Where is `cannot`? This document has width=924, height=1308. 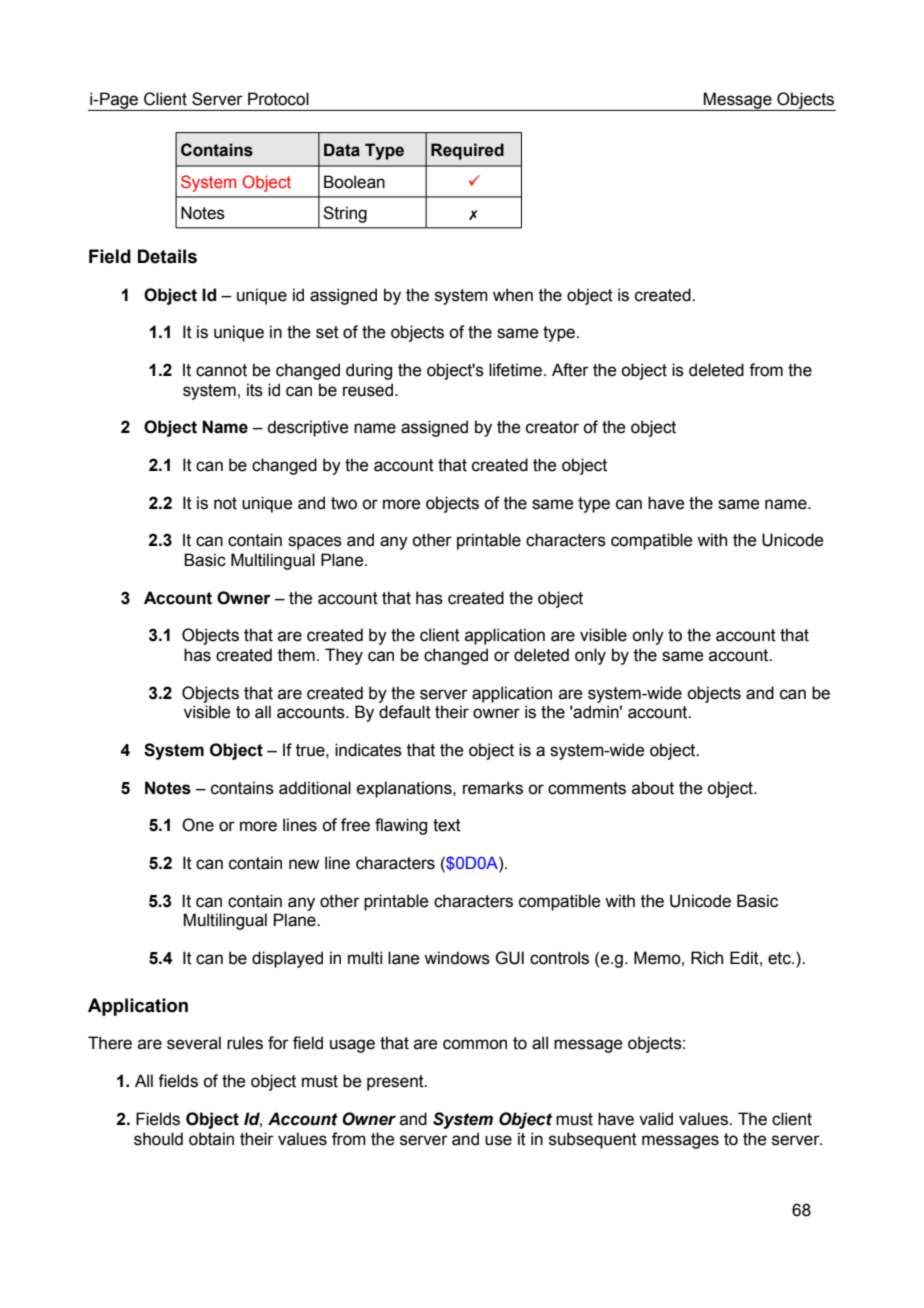 cannot is located at coordinates (221, 370).
